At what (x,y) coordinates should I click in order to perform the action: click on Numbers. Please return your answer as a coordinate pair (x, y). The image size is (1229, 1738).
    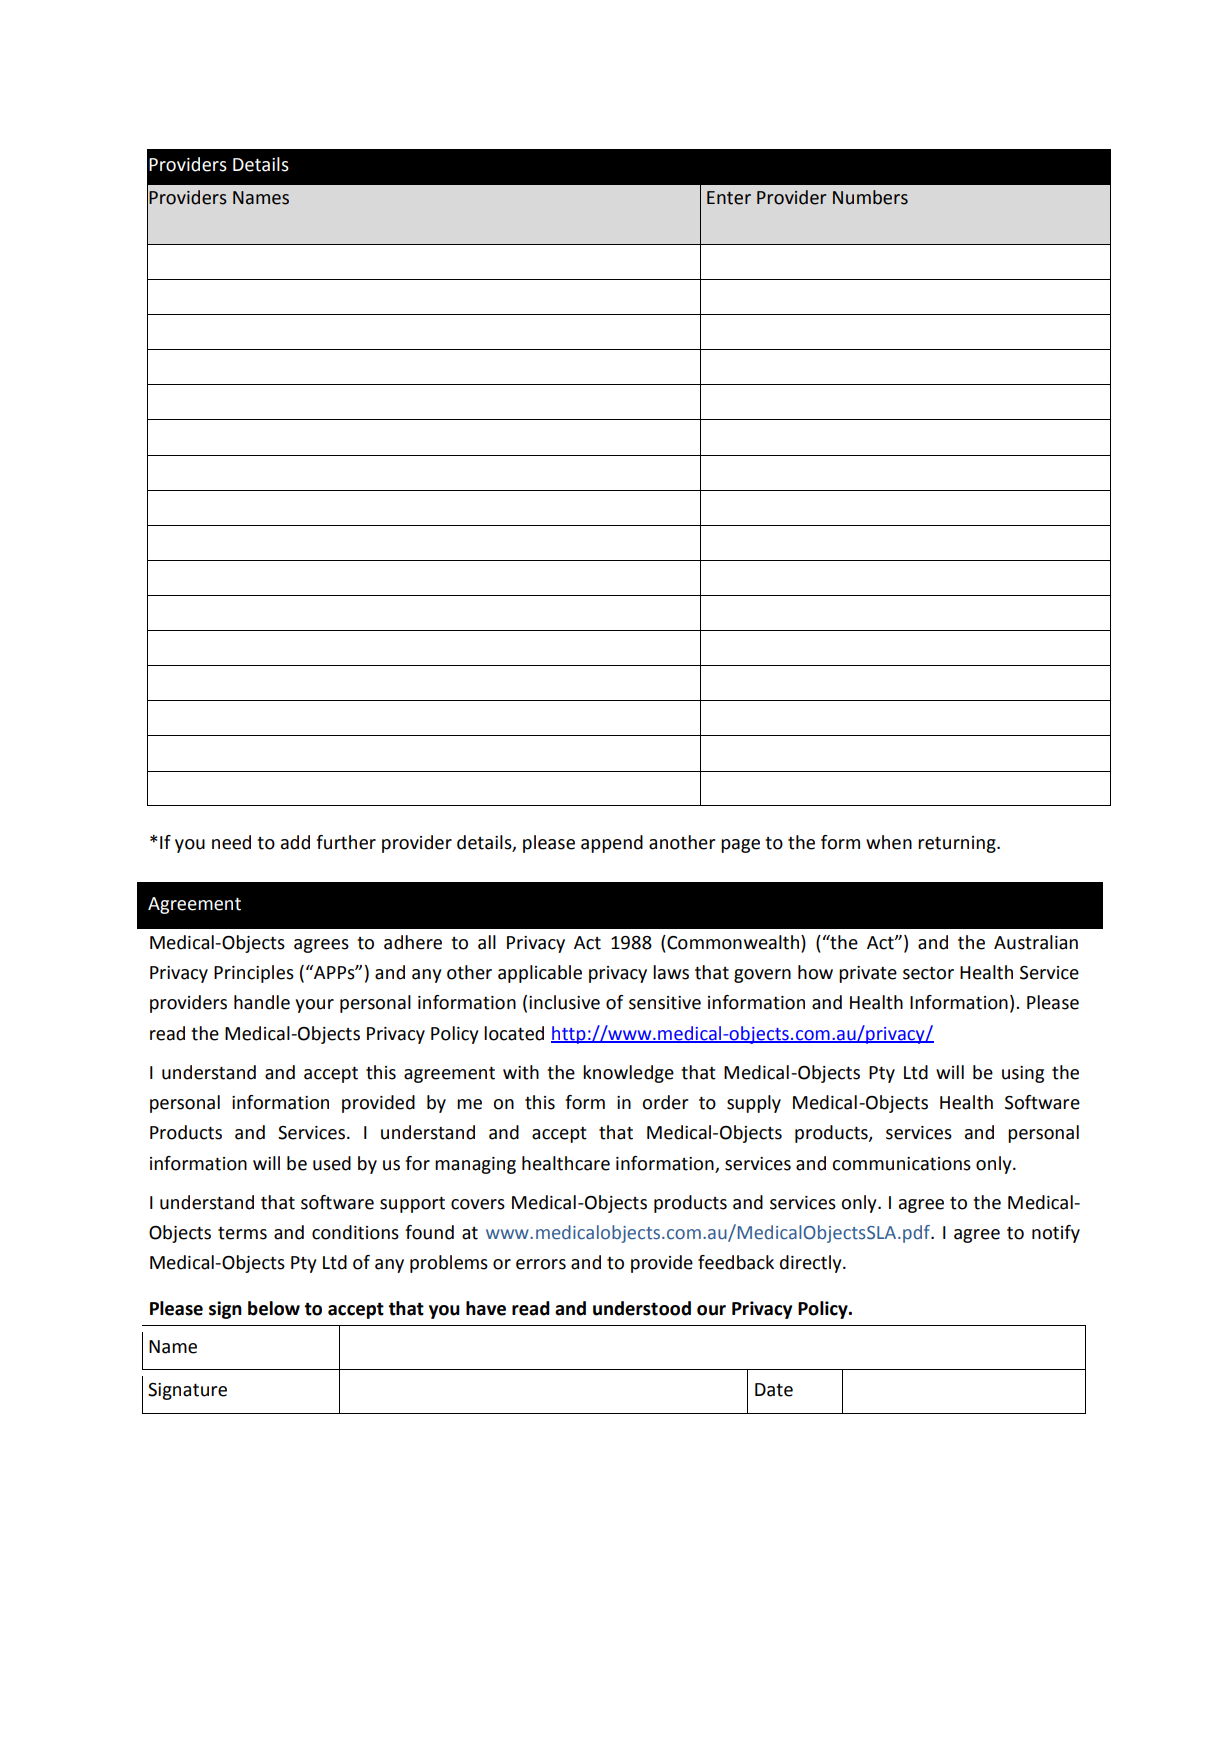
    Looking at the image, I should click on (870, 197).
